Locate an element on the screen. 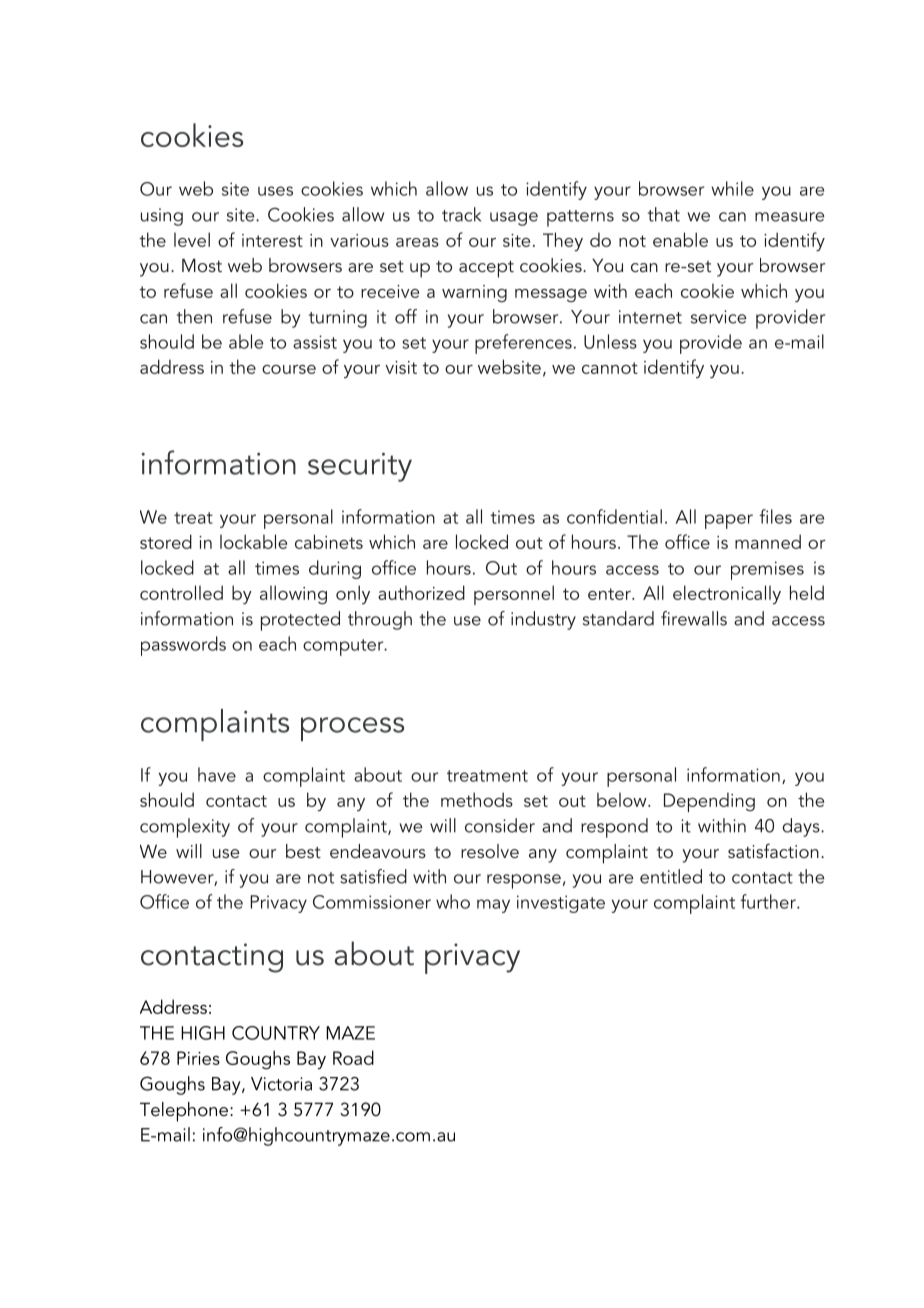 This screenshot has width=924, height=1308. firewalls is located at coordinates (694, 618).
